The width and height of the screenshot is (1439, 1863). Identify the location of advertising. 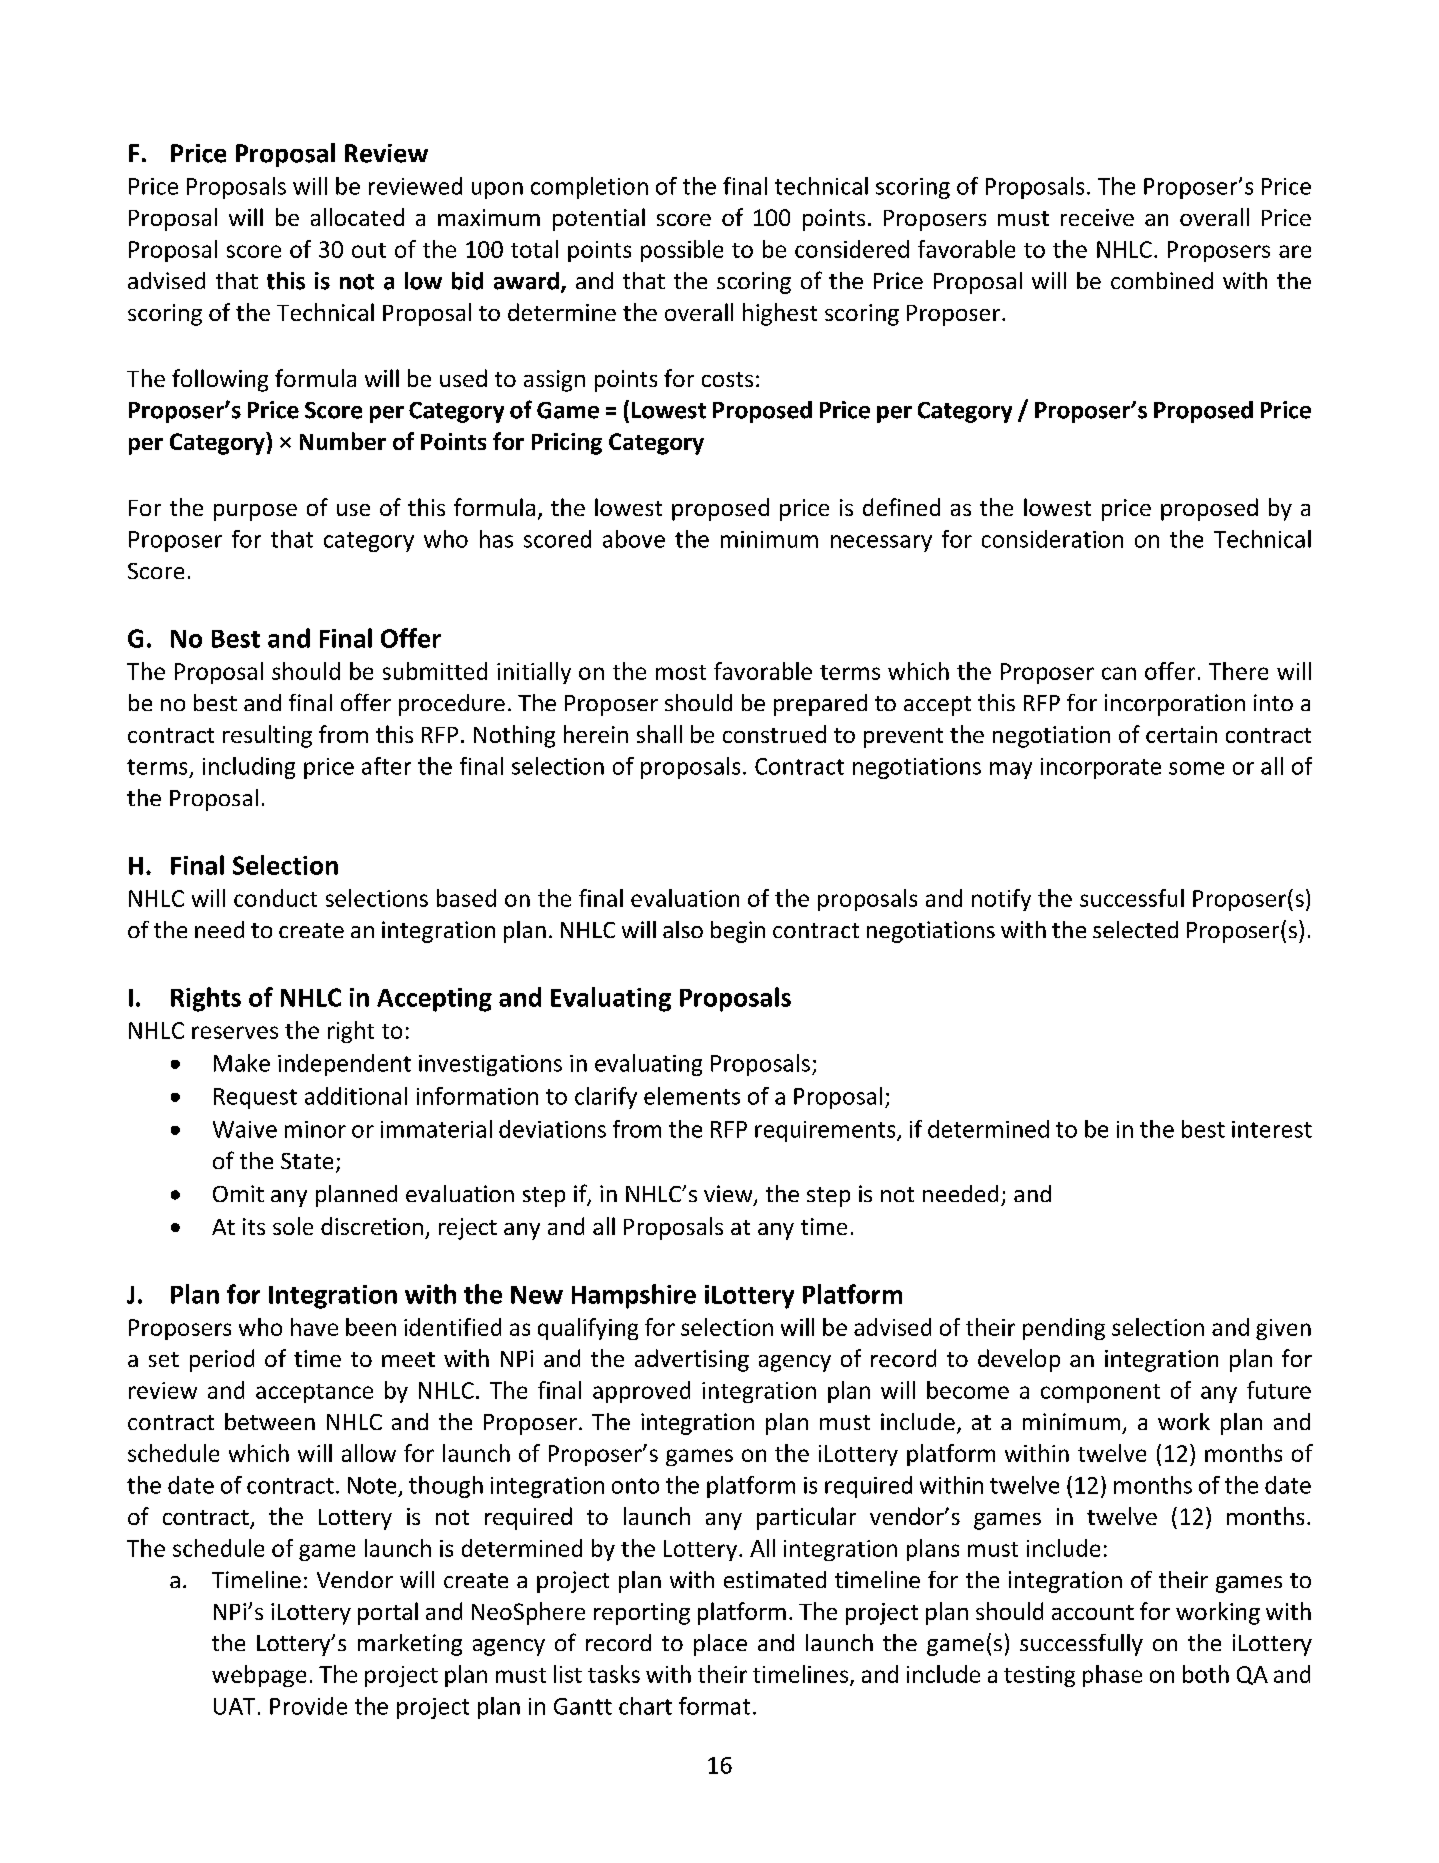
(692, 1360).
